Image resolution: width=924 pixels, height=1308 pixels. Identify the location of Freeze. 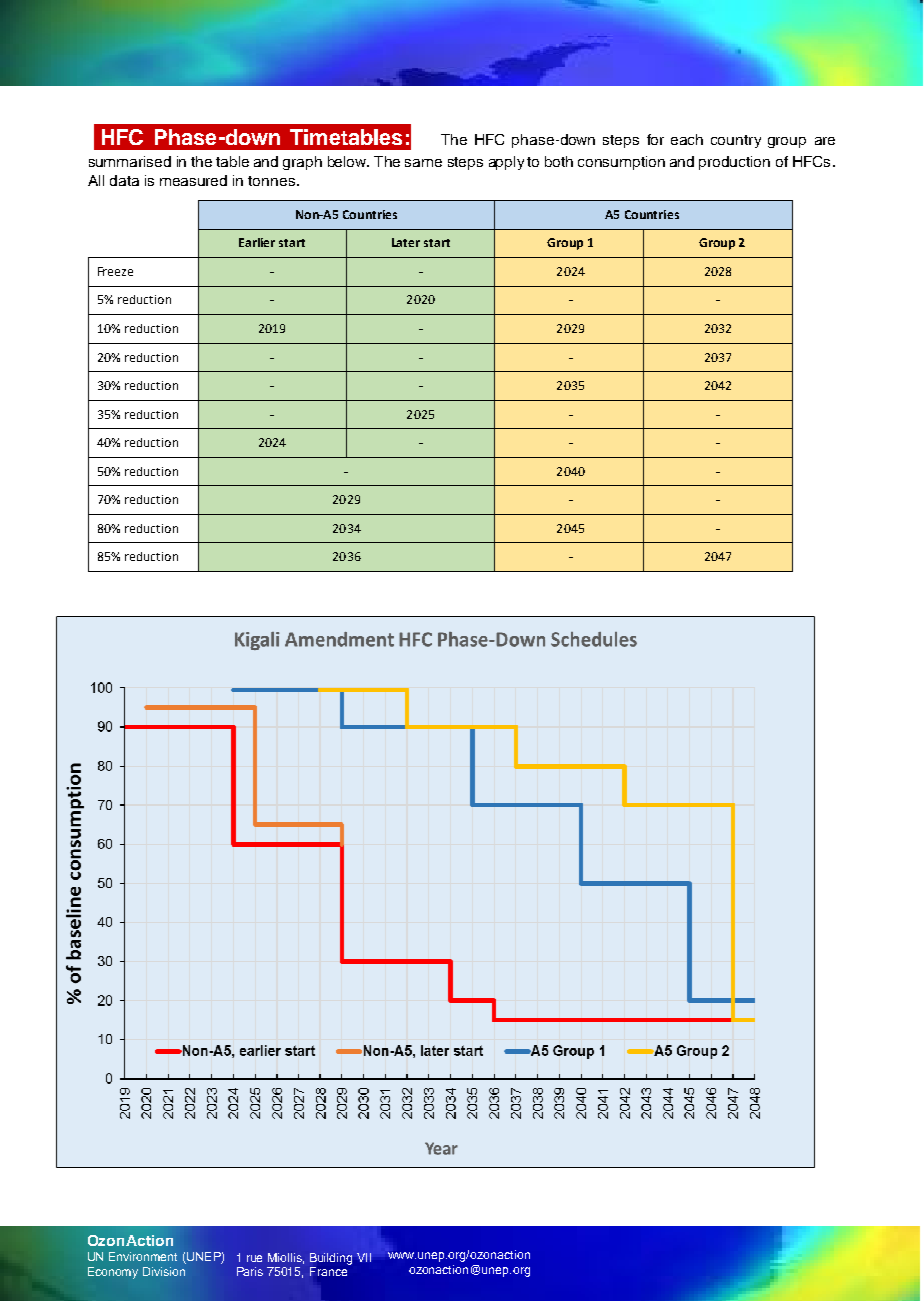
(115, 271).
